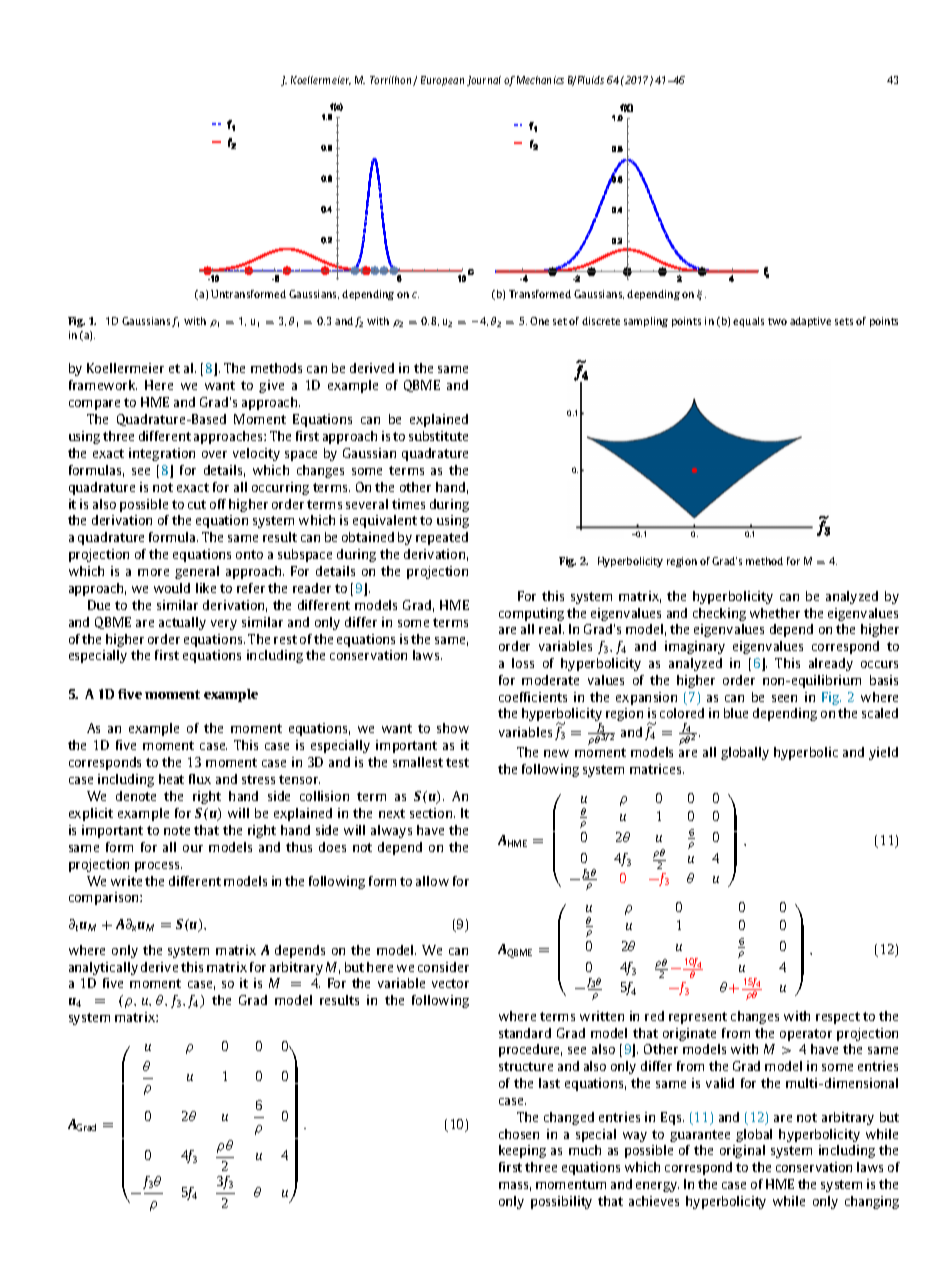 The image size is (952, 1271). I want to click on two, so click(777, 321).
